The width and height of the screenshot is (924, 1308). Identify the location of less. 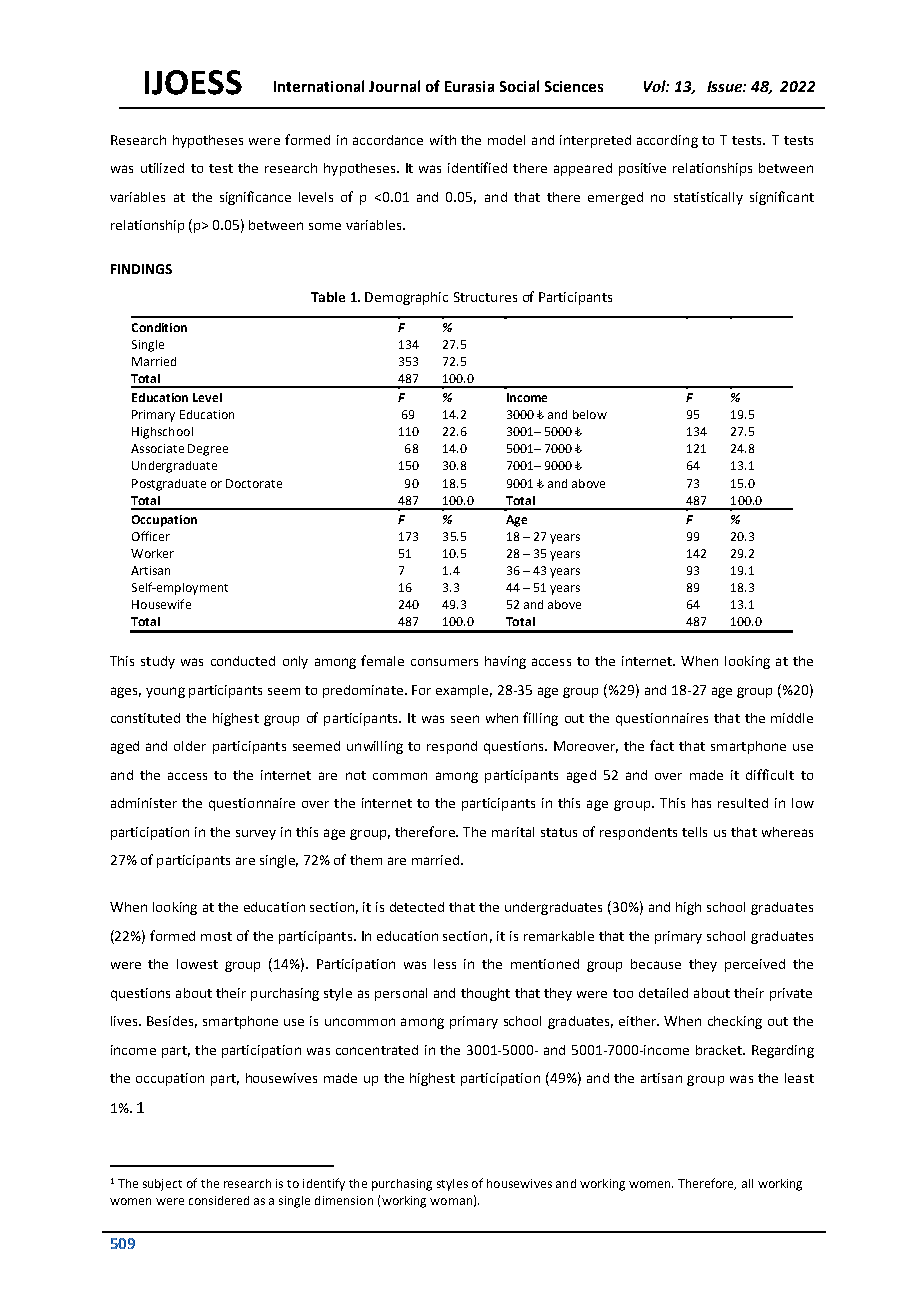
(445, 964).
